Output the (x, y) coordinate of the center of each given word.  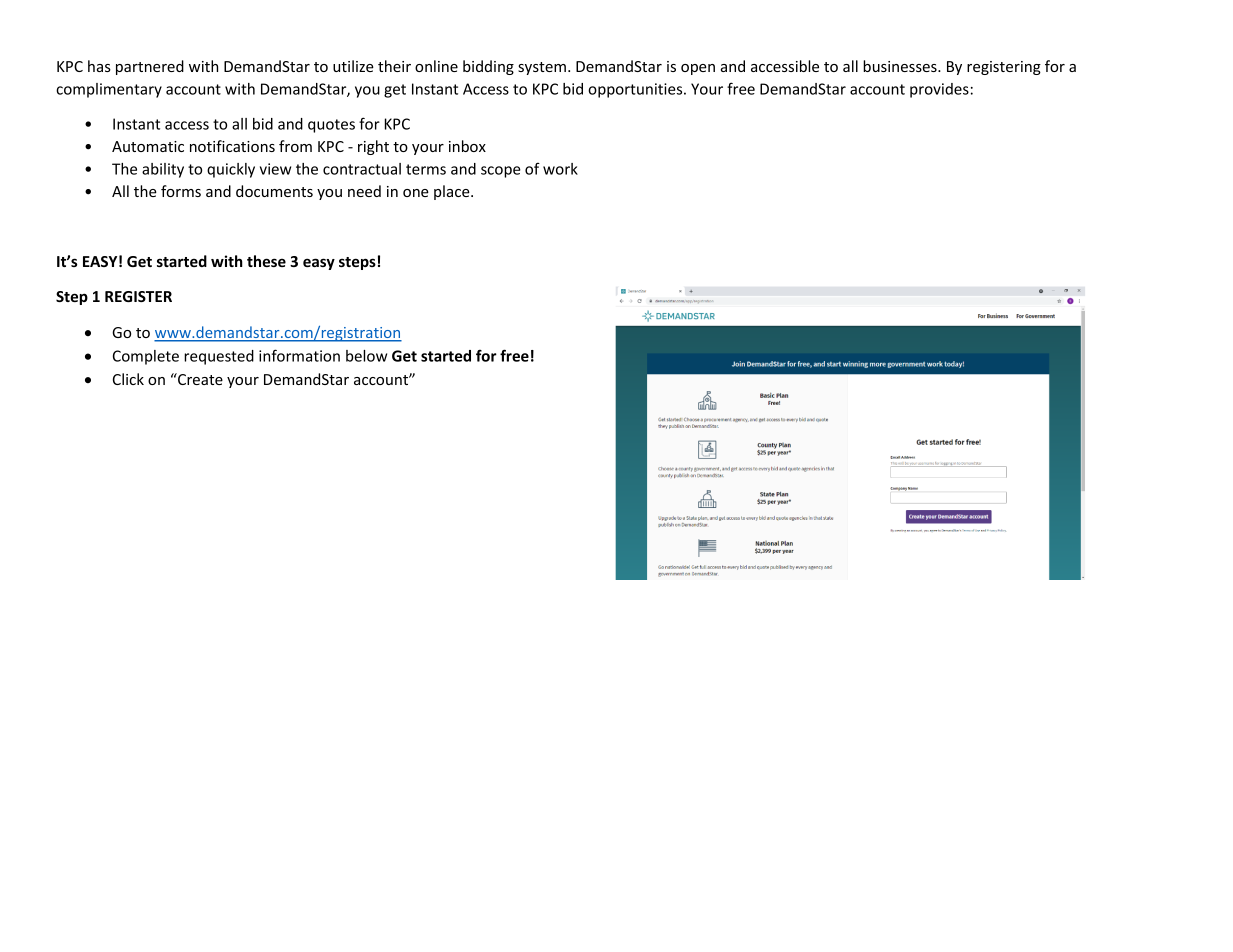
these (266, 261)
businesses (901, 66)
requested (219, 357)
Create (199, 379)
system (542, 68)
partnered (150, 67)
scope (501, 172)
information (299, 355)
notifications (232, 146)
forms (181, 191)
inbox (467, 146)
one (416, 193)
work (560, 169)
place (453, 192)
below (366, 356)
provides (939, 90)
